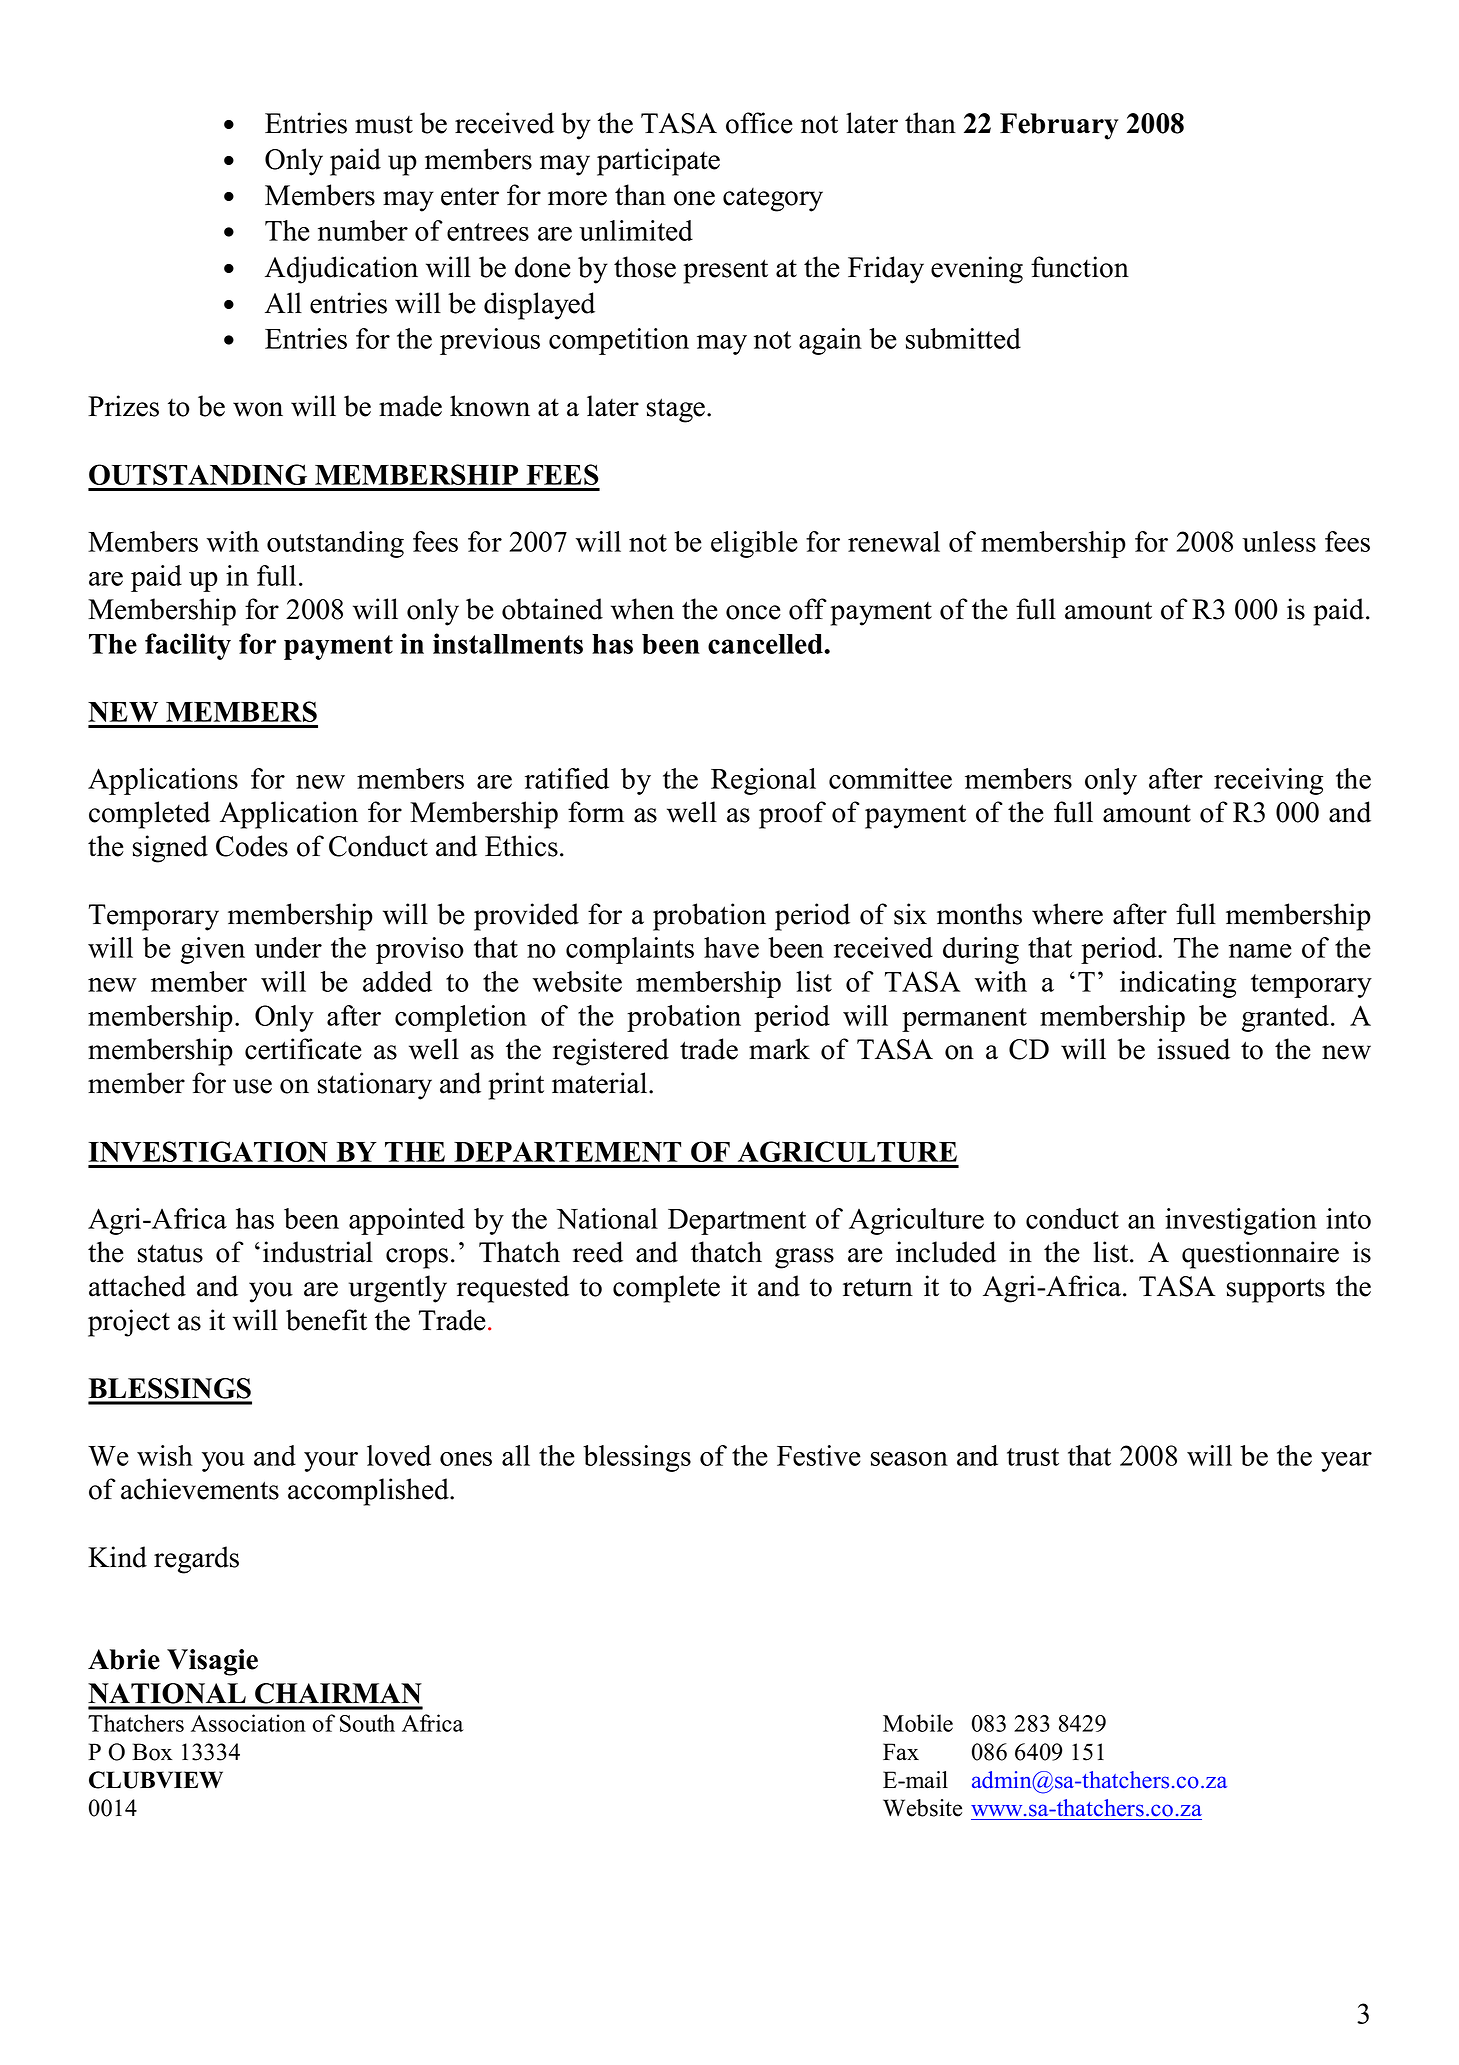 The width and height of the screenshot is (1459, 2065). What do you see at coordinates (363, 230) in the screenshot?
I see `number` at bounding box center [363, 230].
